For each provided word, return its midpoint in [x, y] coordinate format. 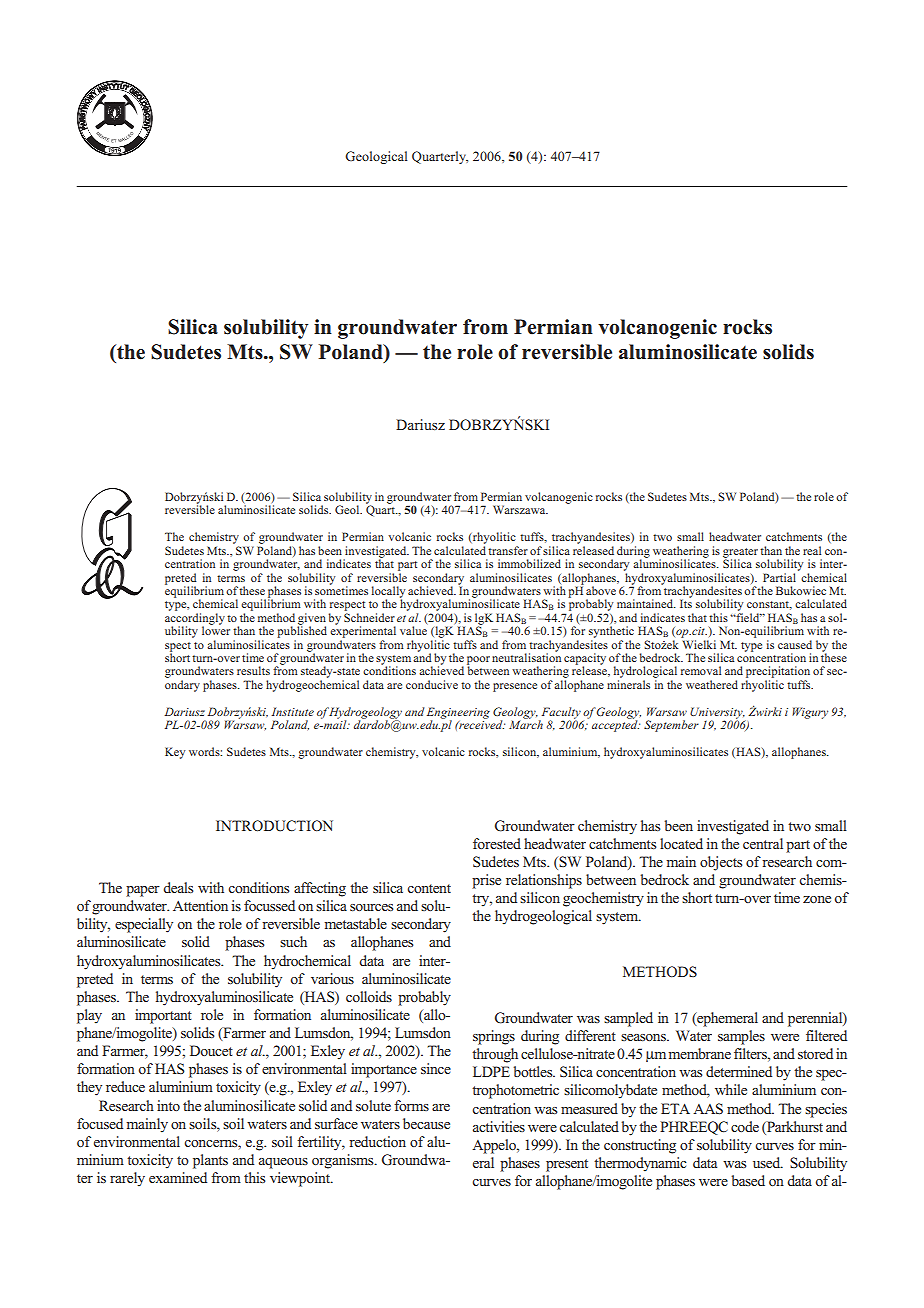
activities [499, 1126]
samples [741, 1037]
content [429, 888]
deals [178, 887]
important [163, 1016]
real [812, 550]
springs [494, 1037]
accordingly [195, 620]
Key [175, 753]
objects [721, 863]
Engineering [458, 714]
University [717, 714]
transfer [508, 550]
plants [210, 1161]
